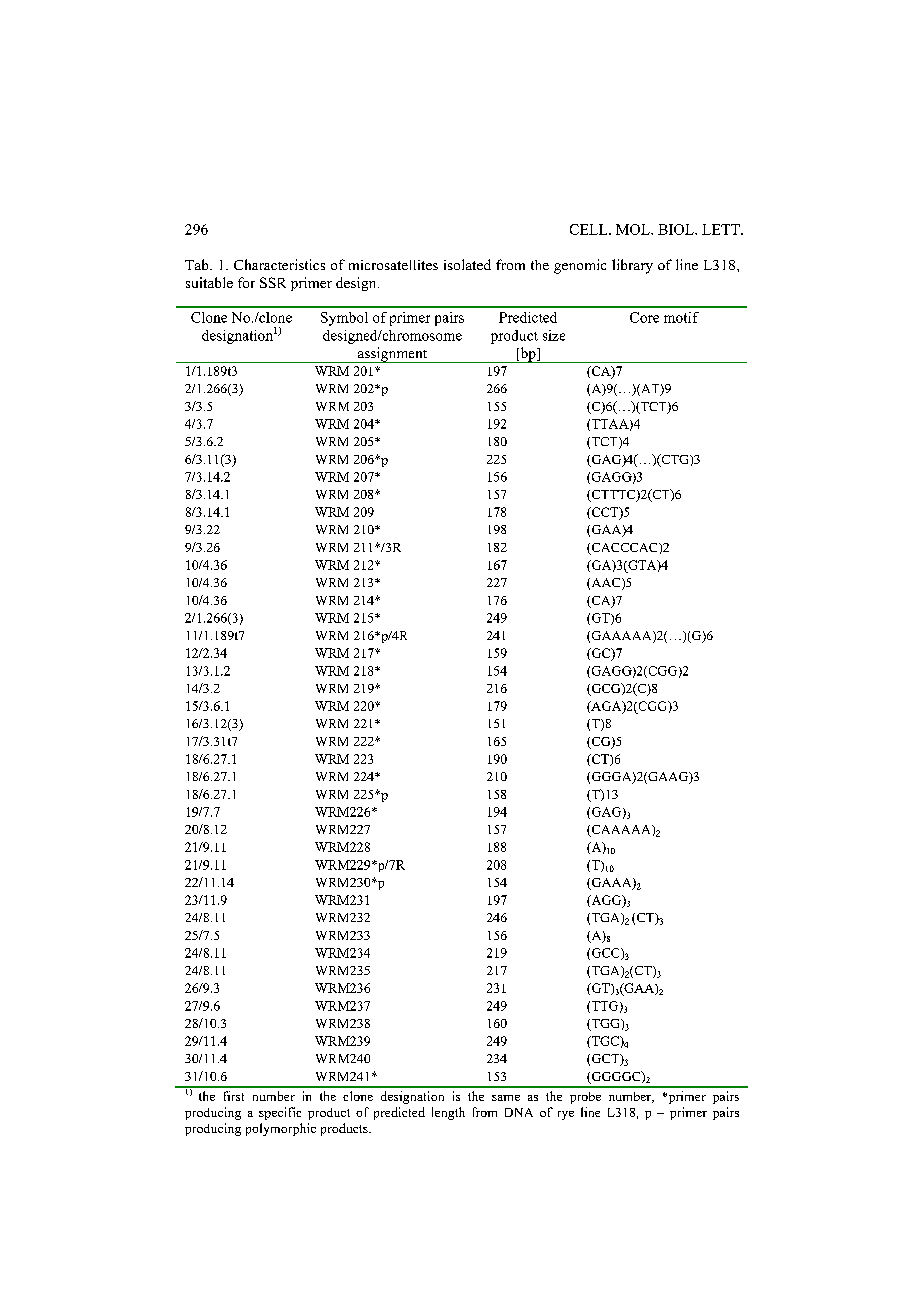 The image size is (924, 1308). I want to click on assignment, so click(392, 355).
